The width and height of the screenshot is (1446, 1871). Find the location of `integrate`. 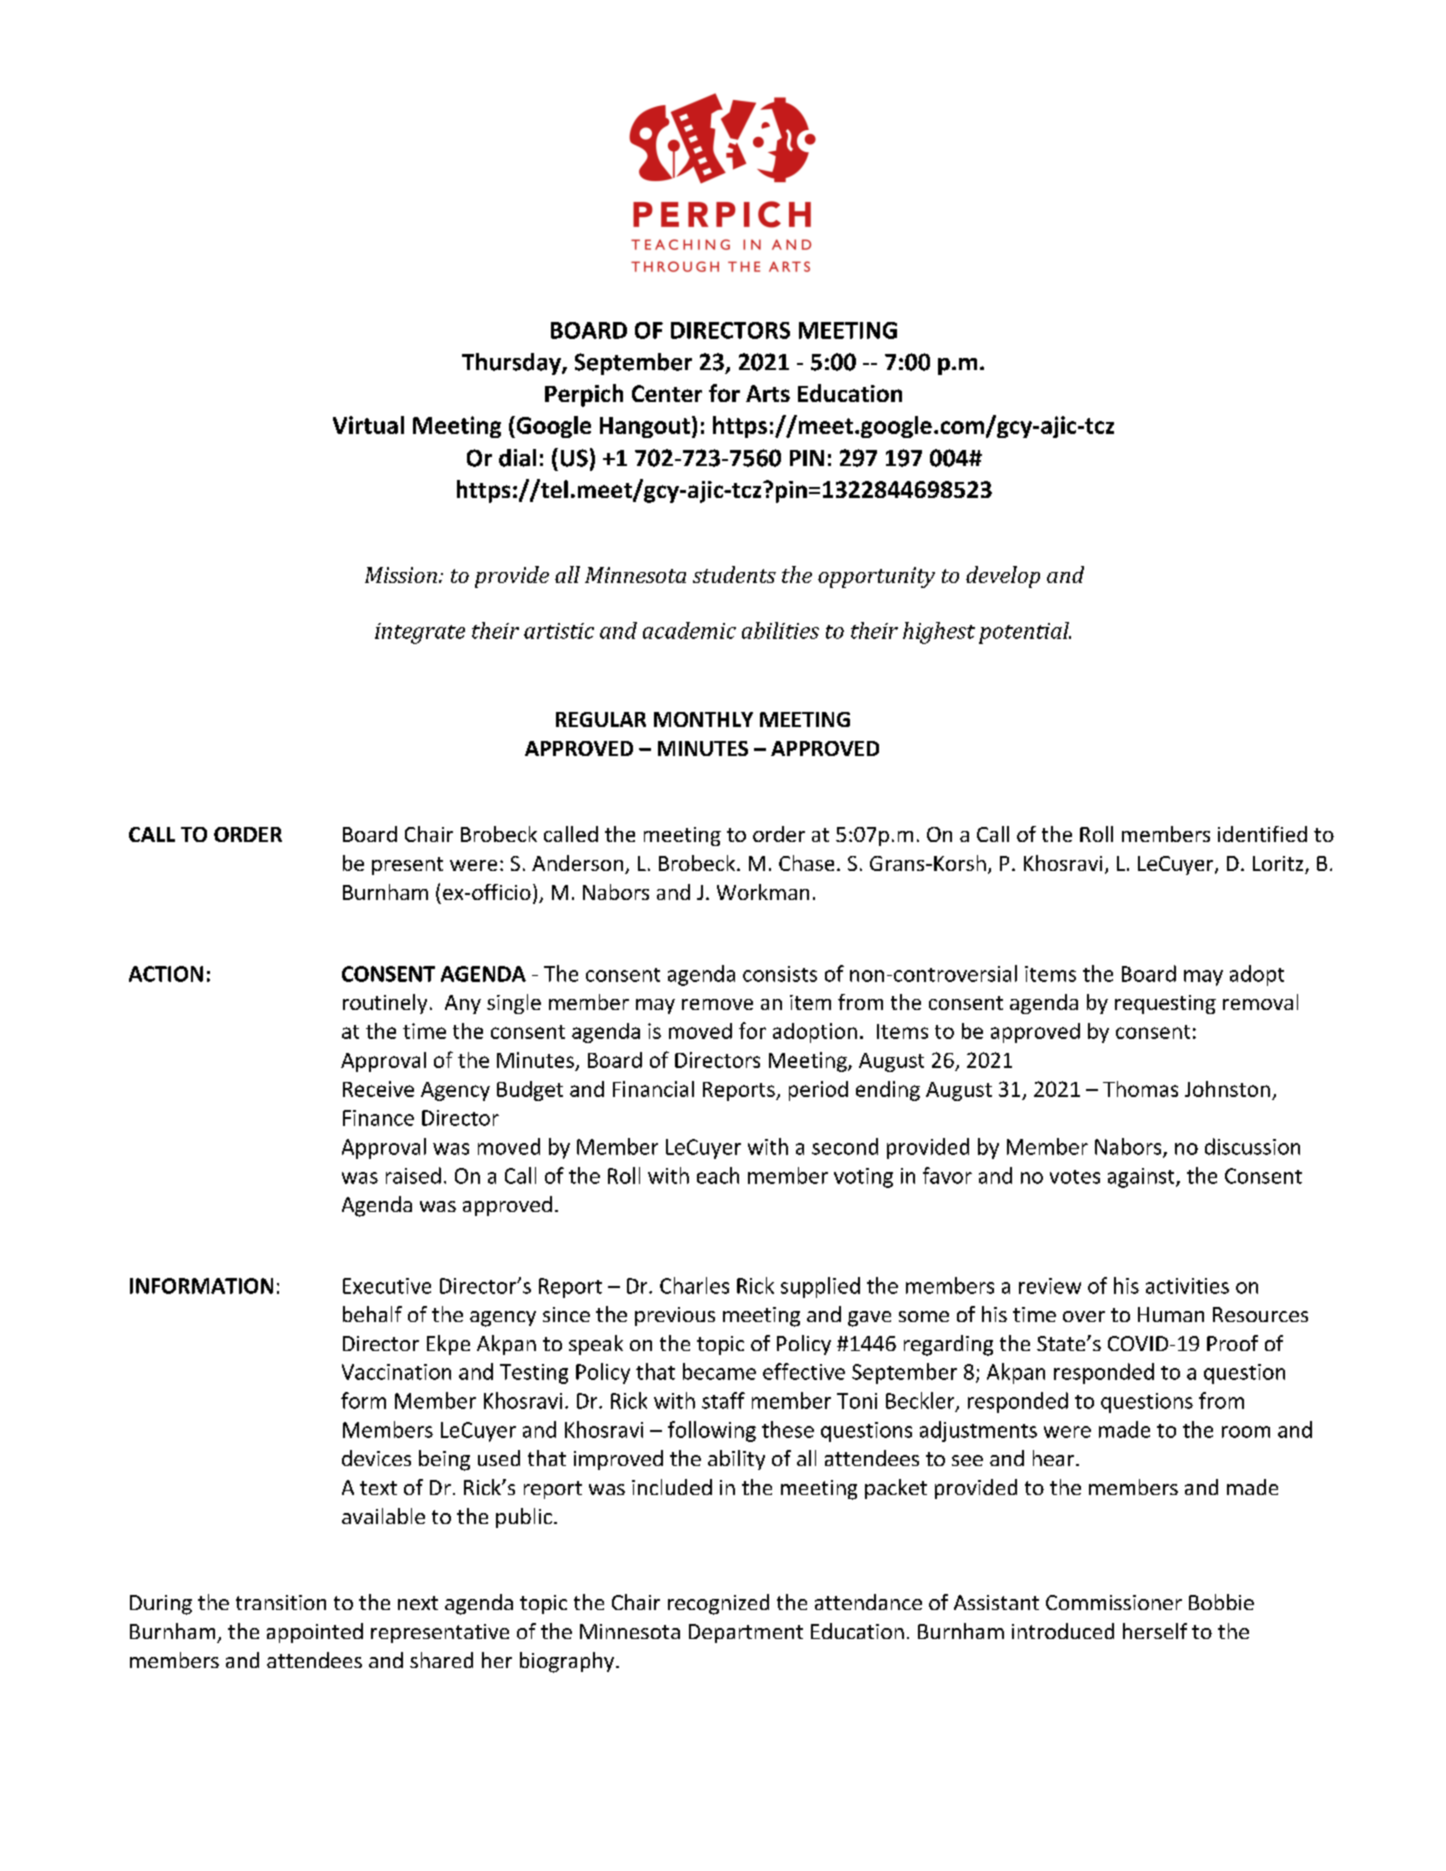

integrate is located at coordinates (420, 633).
